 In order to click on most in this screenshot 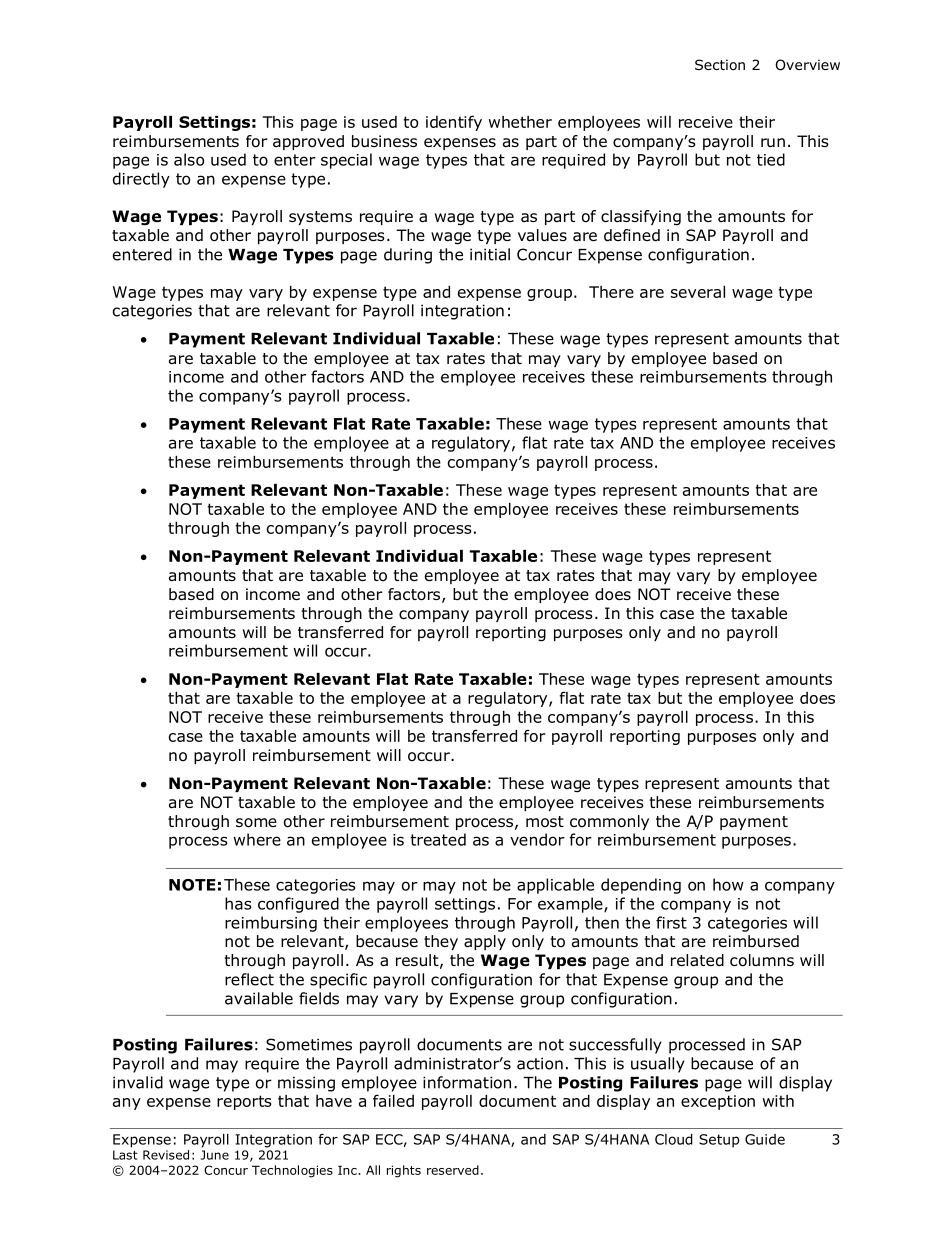, I will do `click(545, 821)`.
